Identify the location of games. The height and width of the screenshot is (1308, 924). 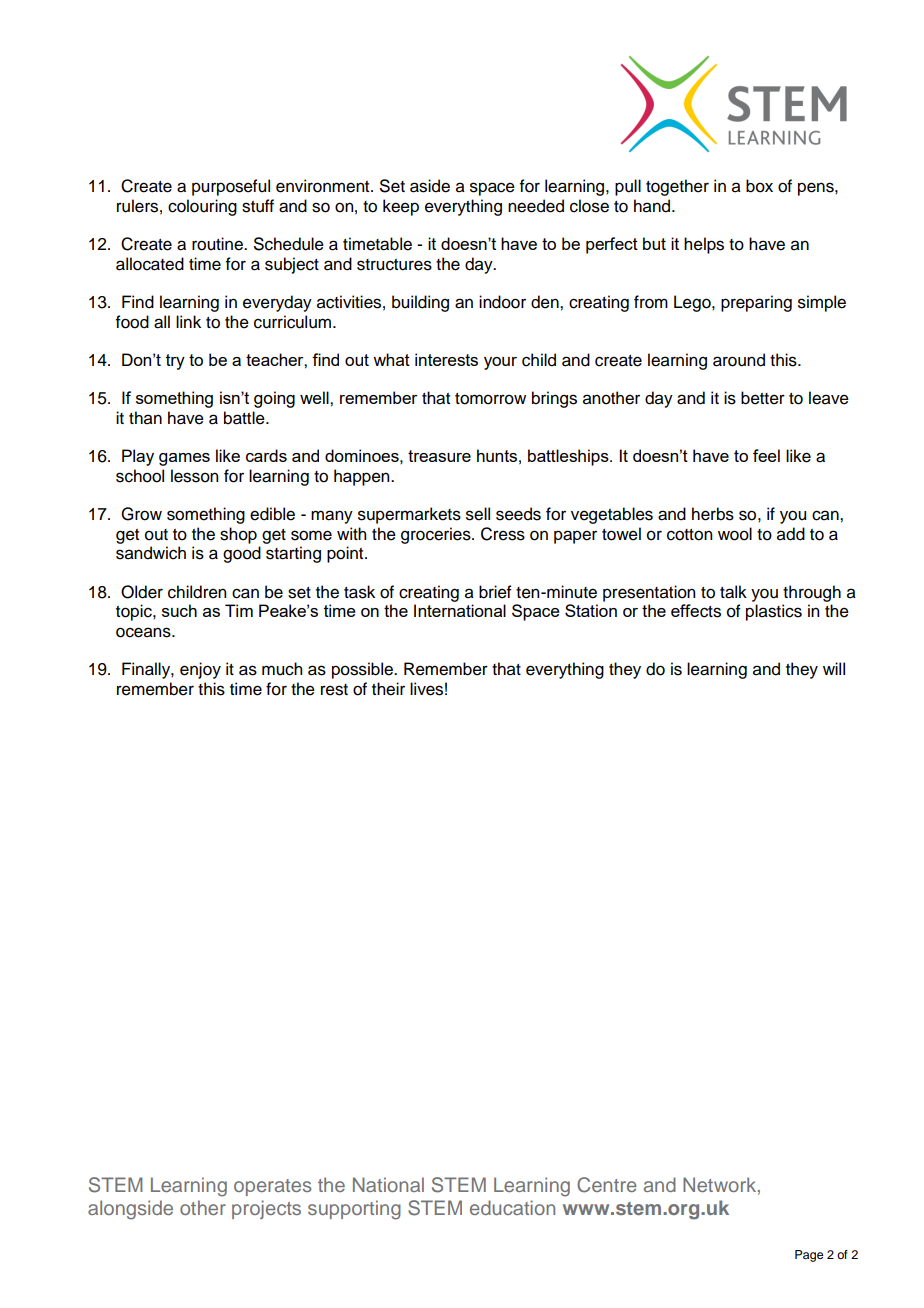
(184, 459).
